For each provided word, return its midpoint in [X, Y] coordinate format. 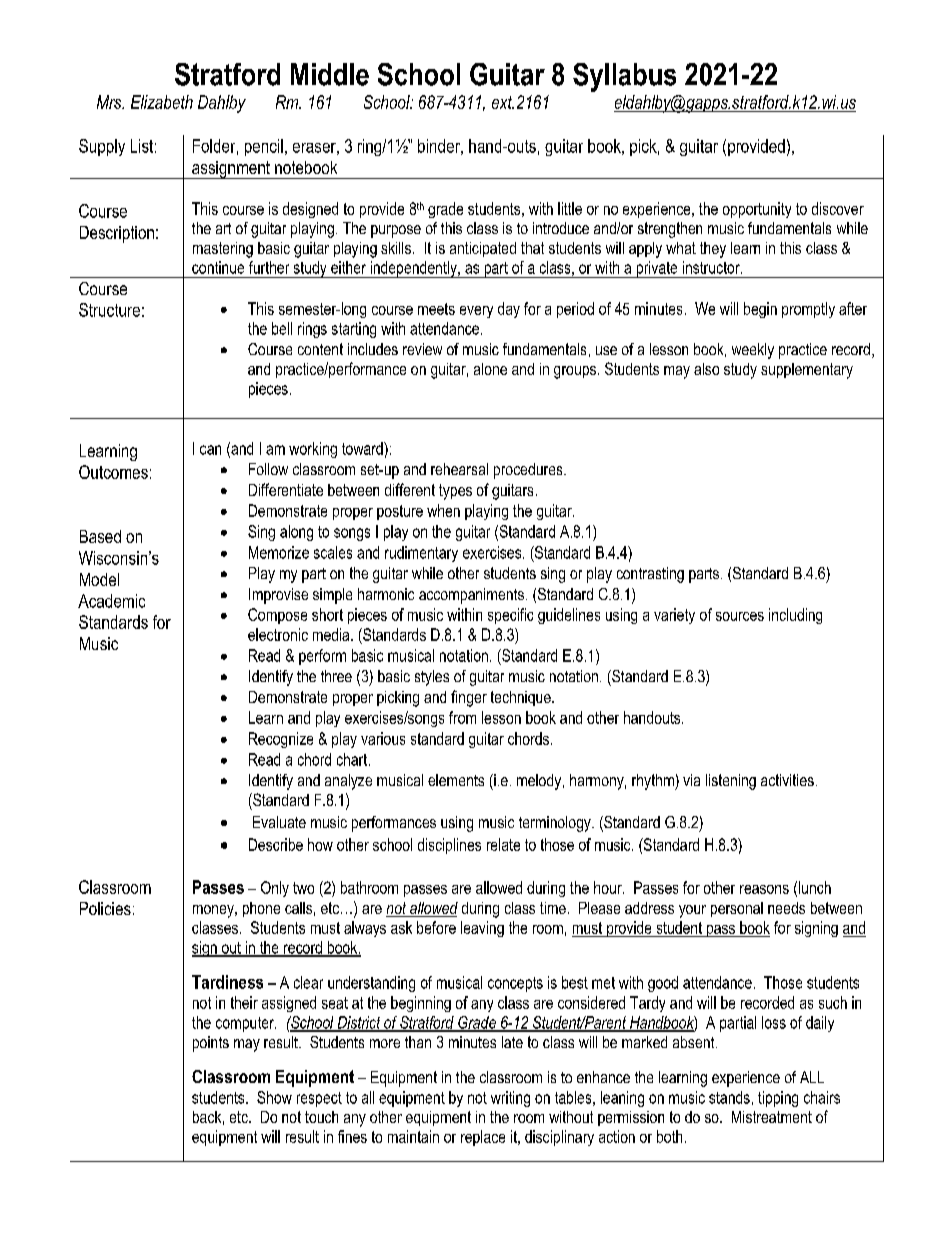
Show [274, 1097]
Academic [111, 601]
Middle [330, 74]
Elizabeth [162, 102]
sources [740, 616]
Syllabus [624, 77]
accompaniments [471, 596]
